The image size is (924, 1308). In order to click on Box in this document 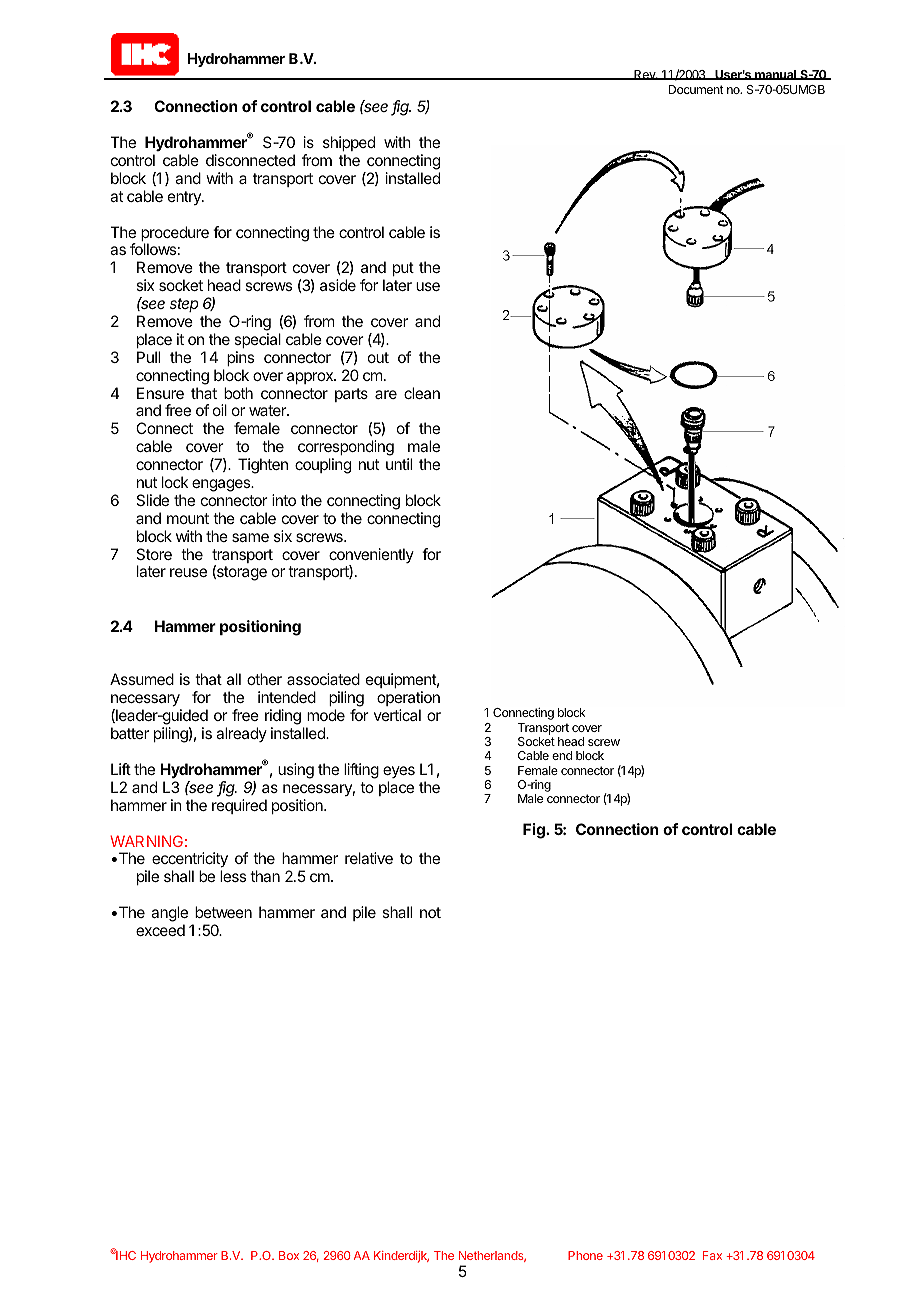, I will do `click(289, 1255)`.
